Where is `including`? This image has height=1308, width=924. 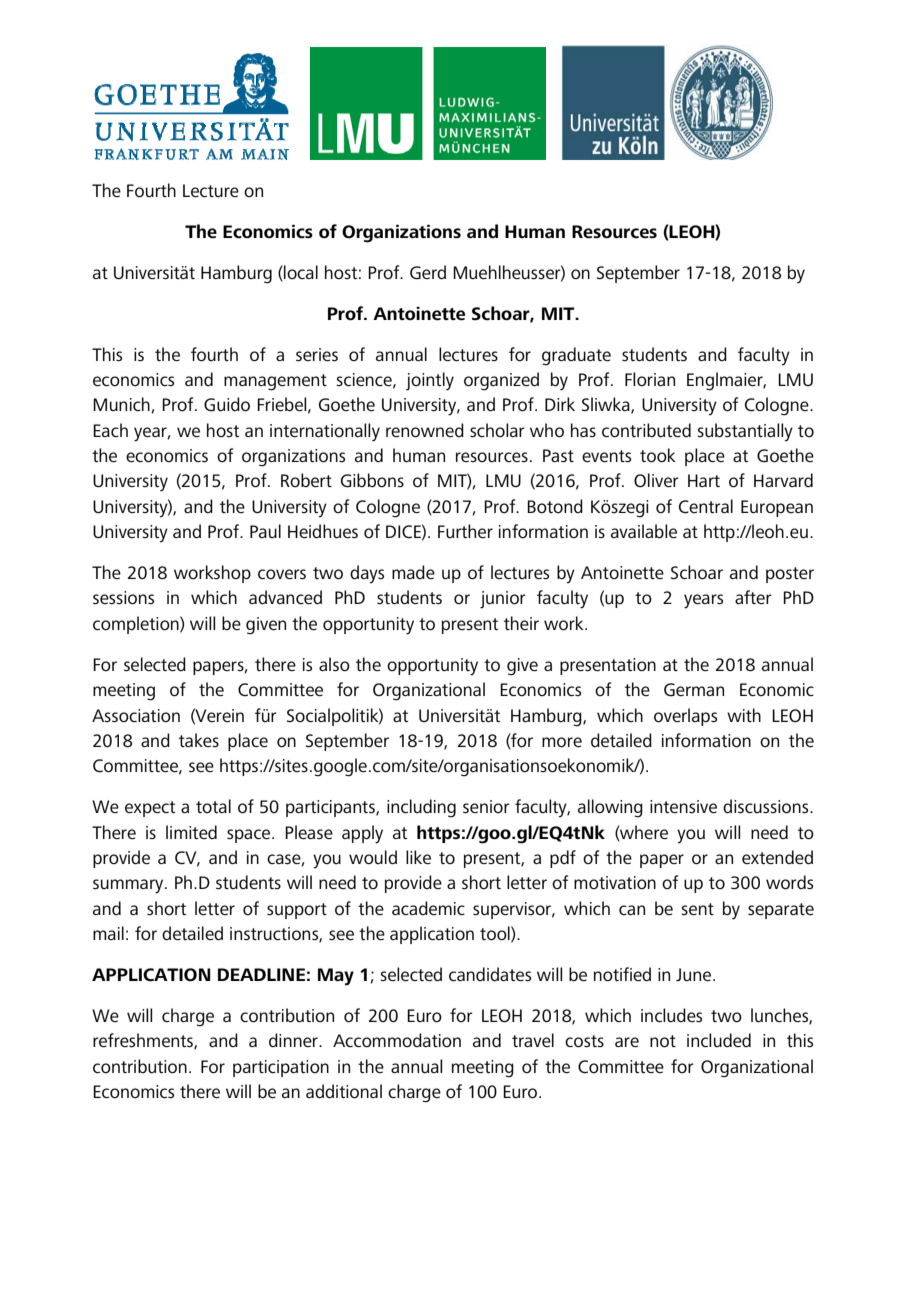 including is located at coordinates (421, 808).
